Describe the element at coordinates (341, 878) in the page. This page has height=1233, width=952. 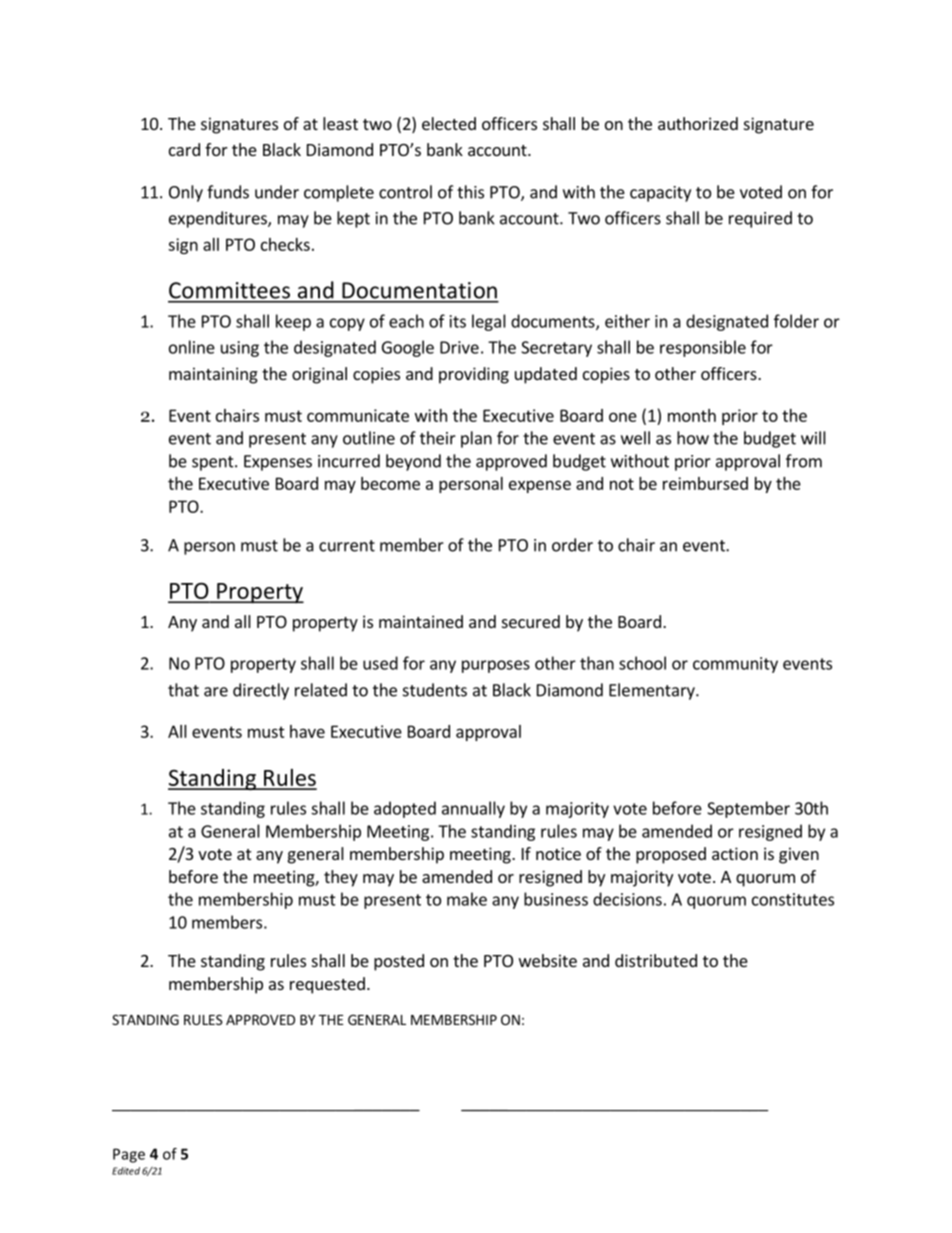
I see `they` at that location.
